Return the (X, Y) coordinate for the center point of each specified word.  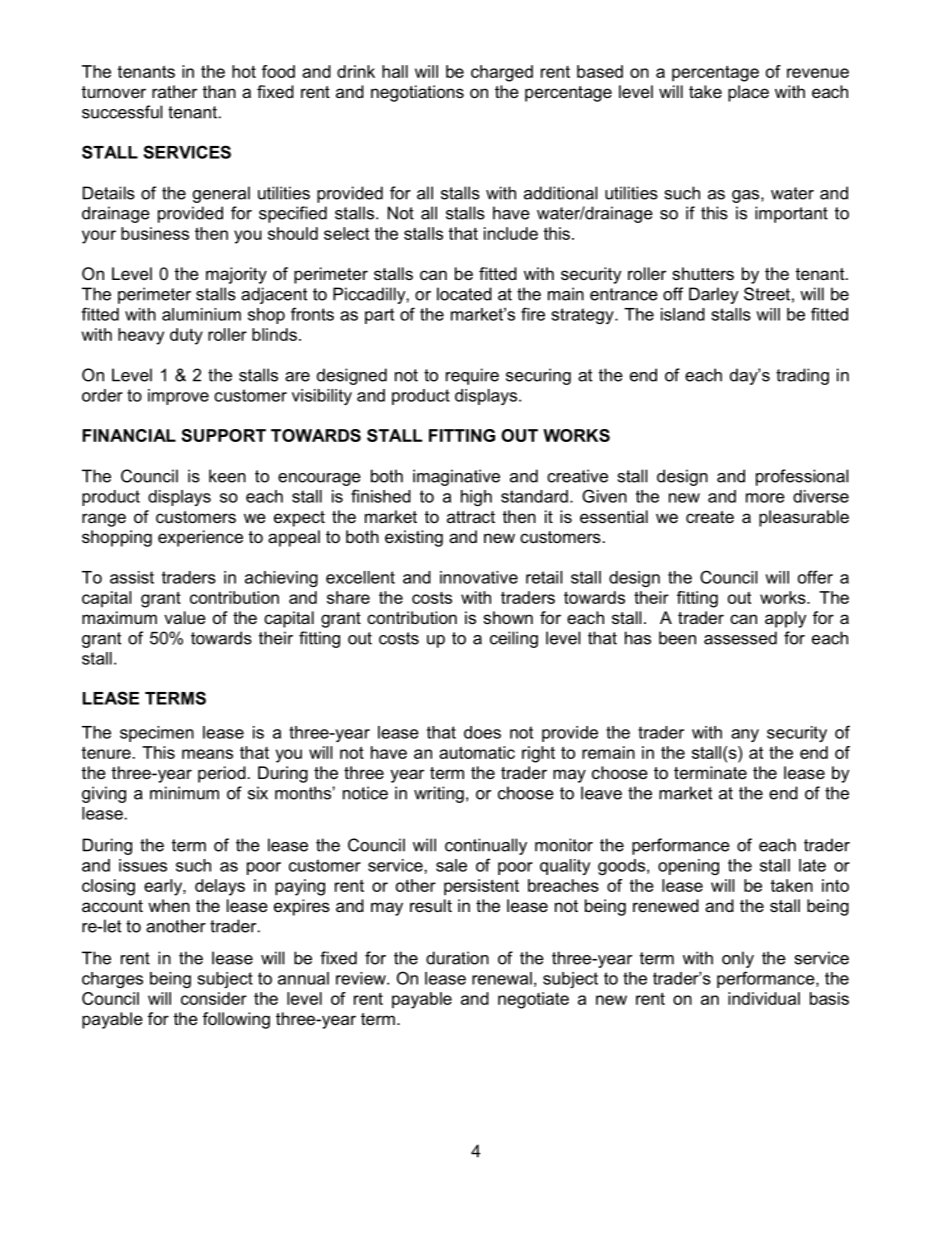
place (748, 93)
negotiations (417, 93)
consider (214, 998)
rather (174, 91)
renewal (502, 978)
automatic (477, 752)
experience (200, 538)
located (464, 294)
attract (471, 517)
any (745, 735)
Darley (713, 295)
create (710, 517)
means (207, 754)
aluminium (201, 314)
